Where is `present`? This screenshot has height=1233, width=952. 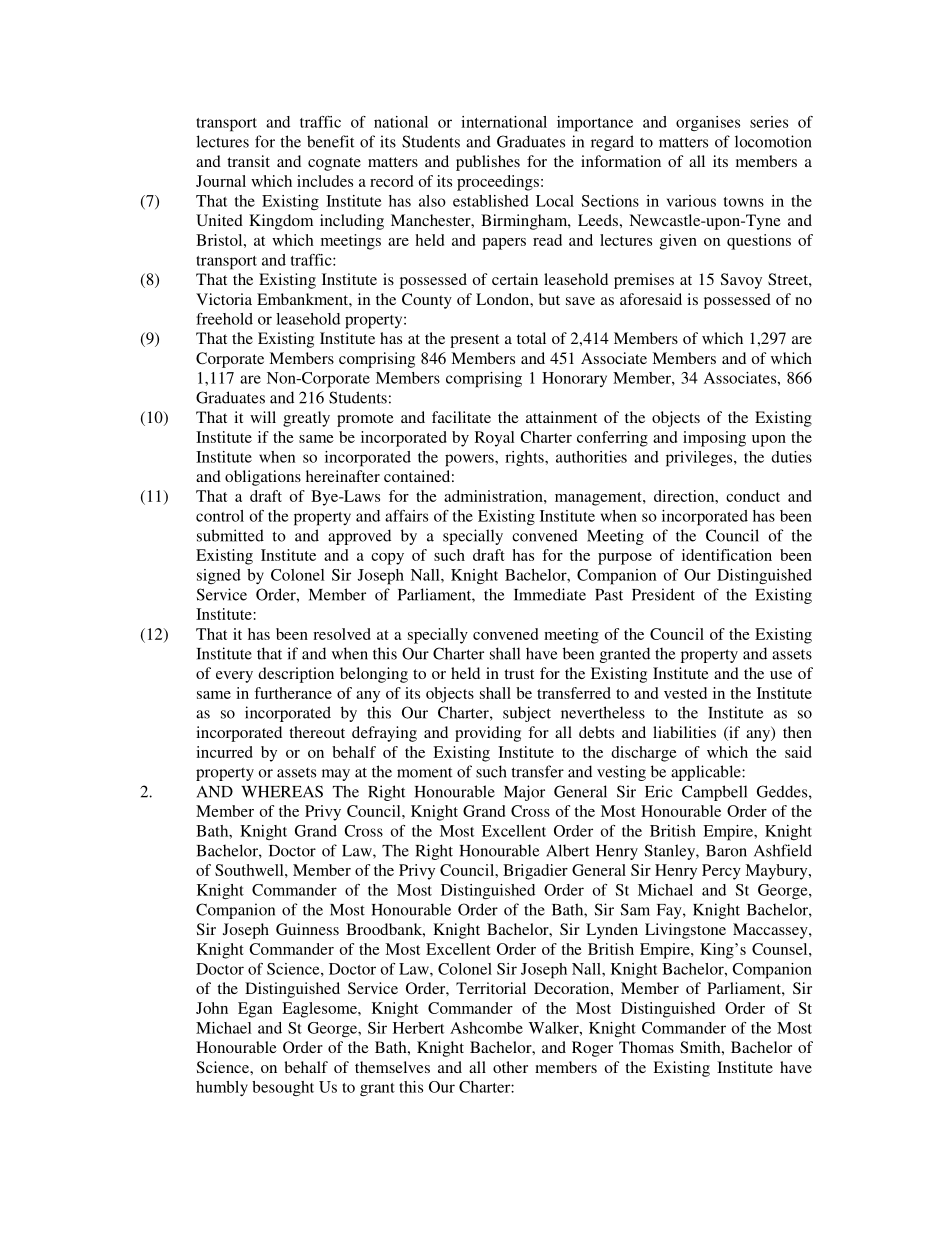
present is located at coordinates (474, 341).
